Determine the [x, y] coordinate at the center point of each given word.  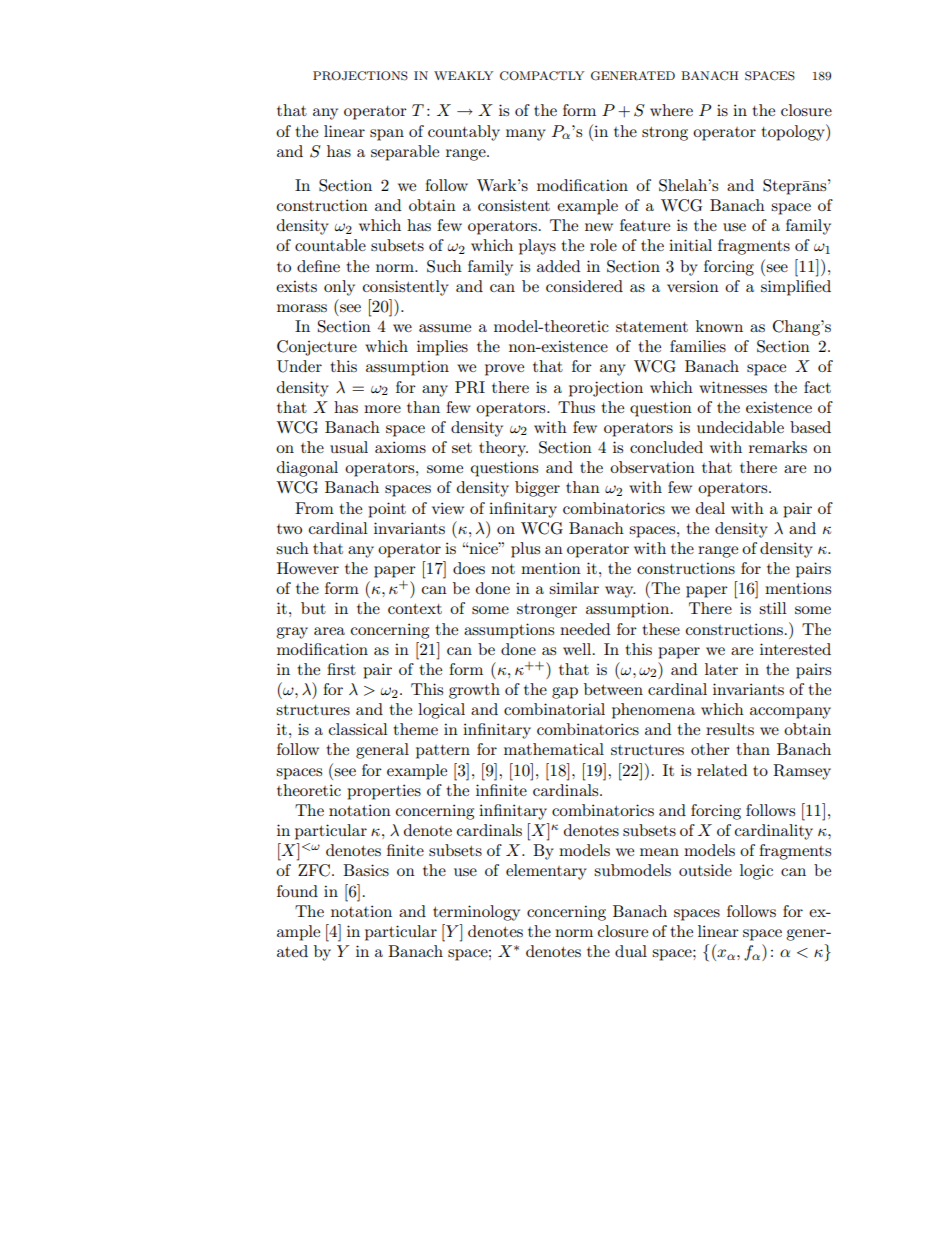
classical [358, 729]
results [730, 729]
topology [794, 132]
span [387, 135]
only [339, 288]
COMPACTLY [542, 76]
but [313, 608]
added [558, 266]
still [773, 608]
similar [574, 588]
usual [349, 447]
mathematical [554, 749]
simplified [796, 288]
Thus [576, 407]
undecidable [740, 427]
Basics [366, 870]
